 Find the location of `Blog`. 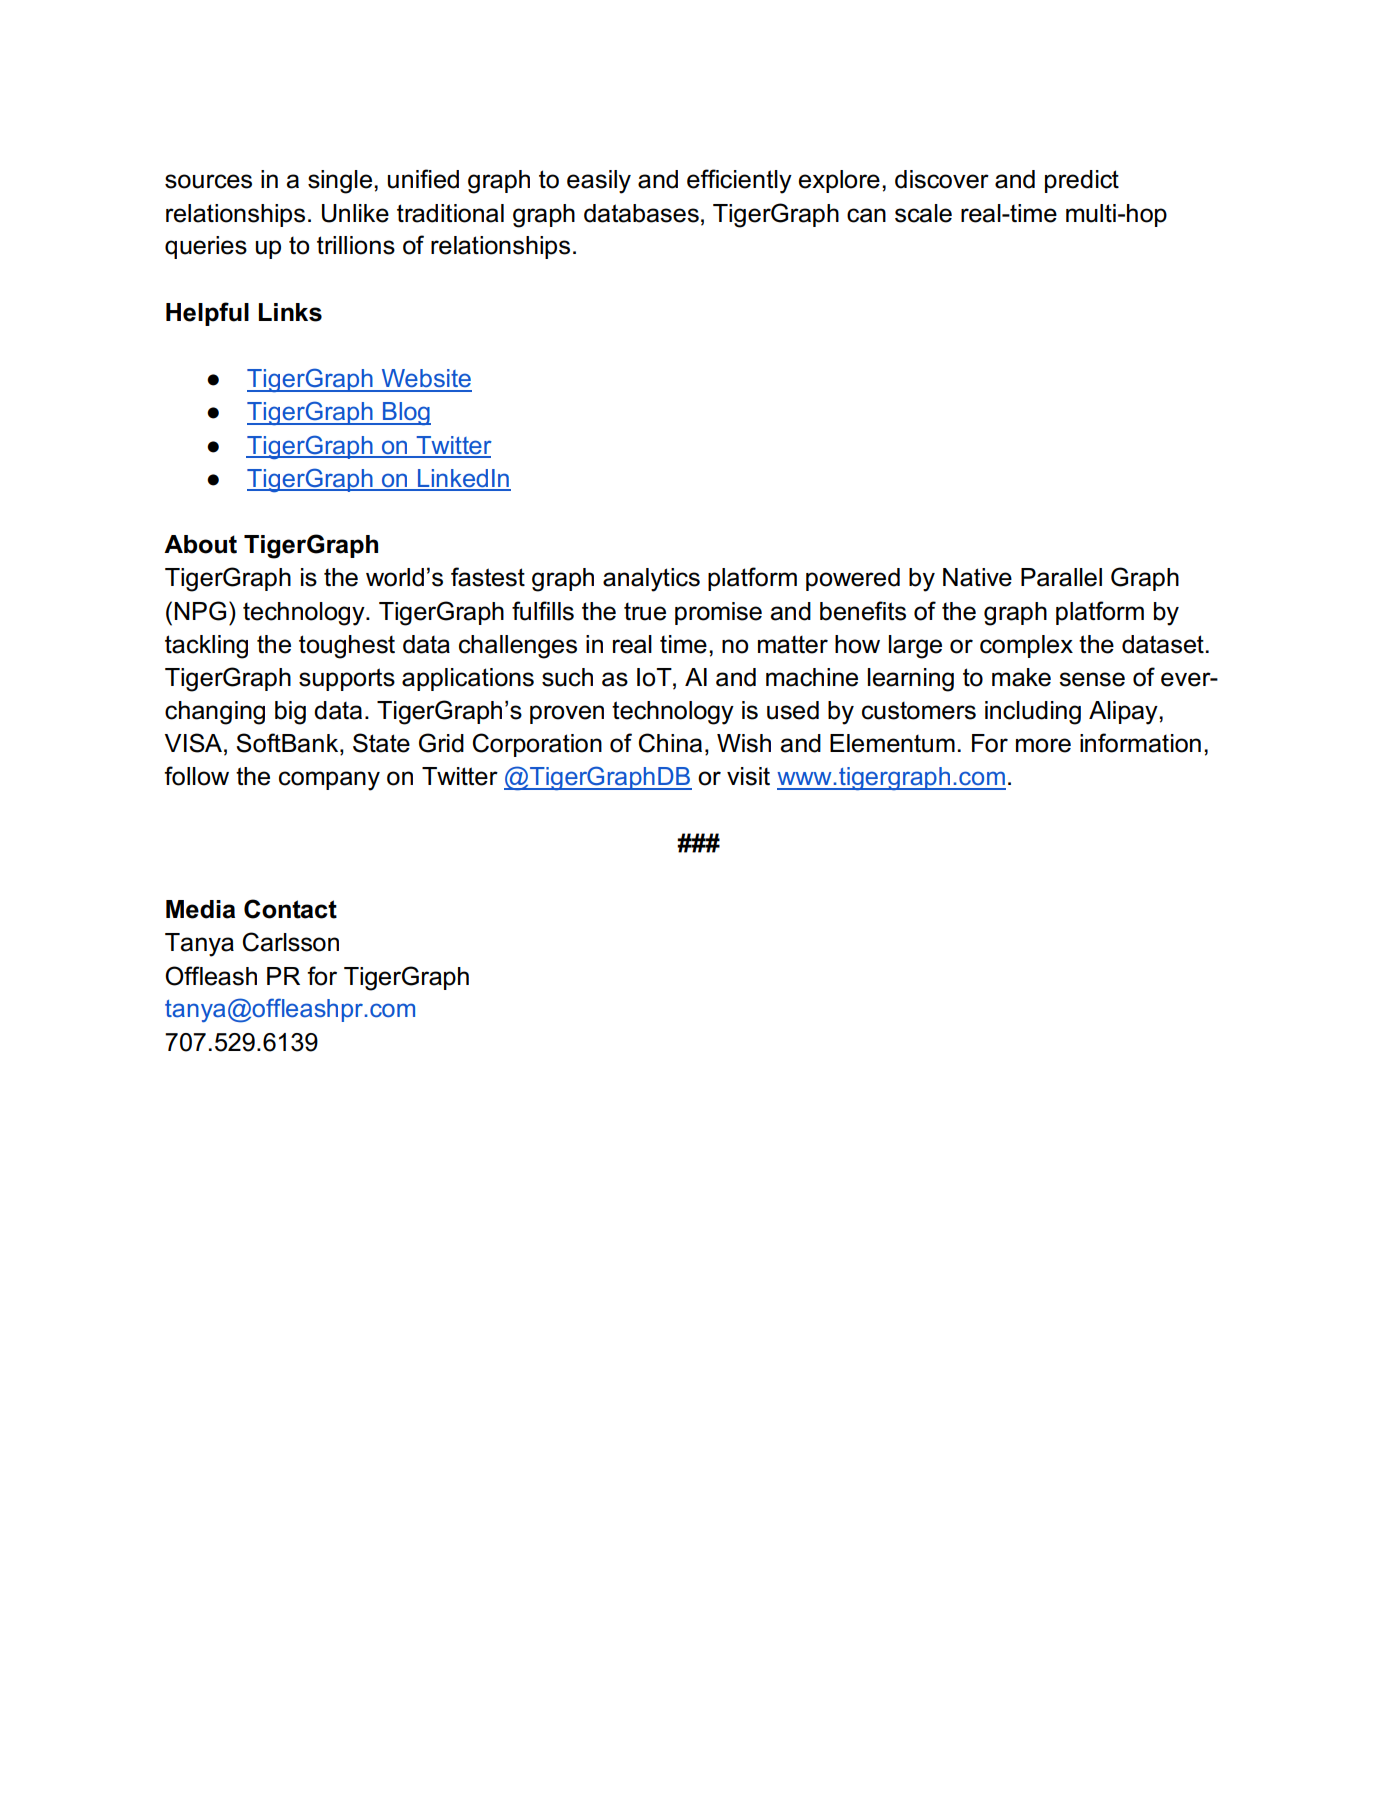

Blog is located at coordinates (405, 414).
